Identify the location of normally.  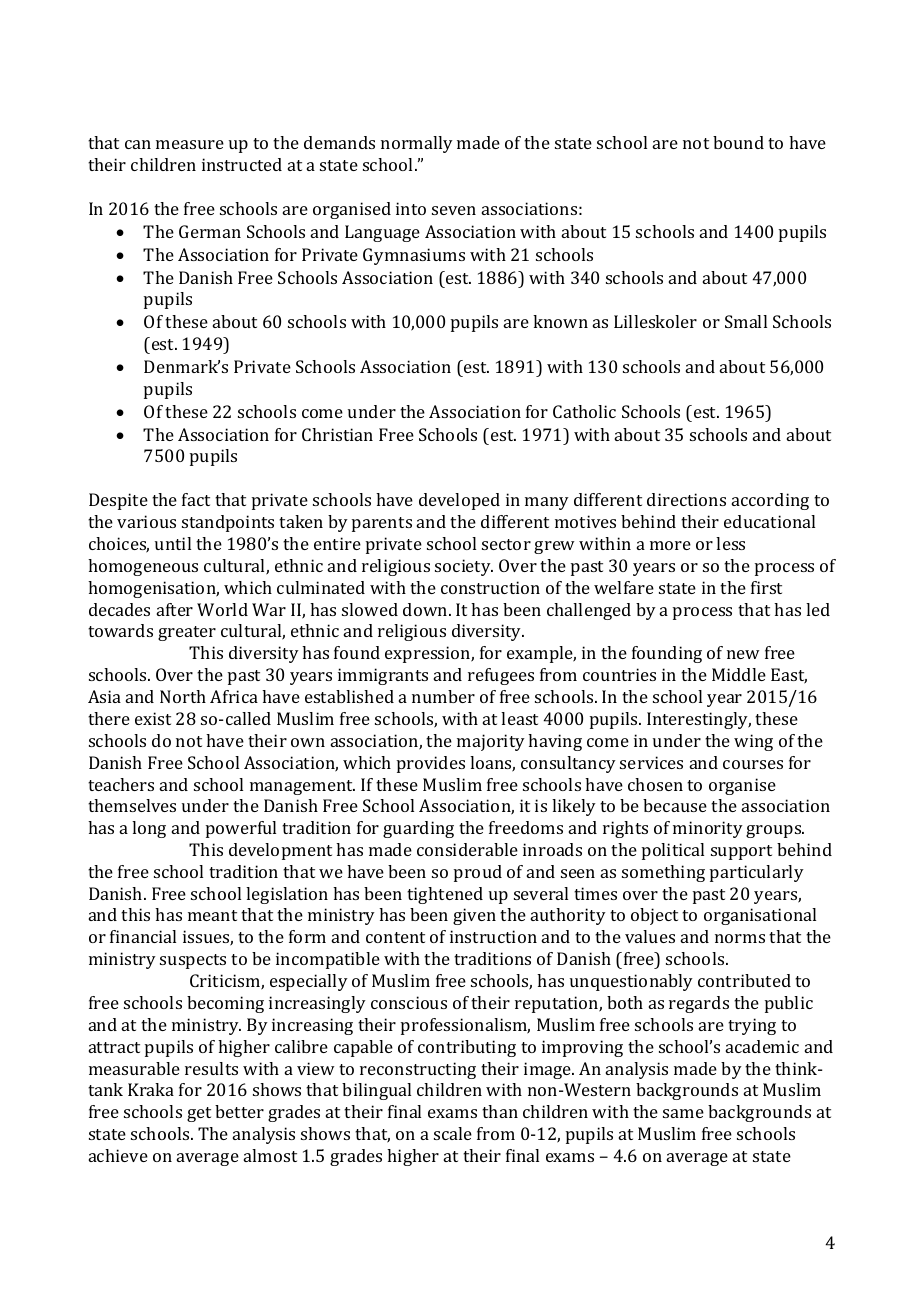
(417, 144).
